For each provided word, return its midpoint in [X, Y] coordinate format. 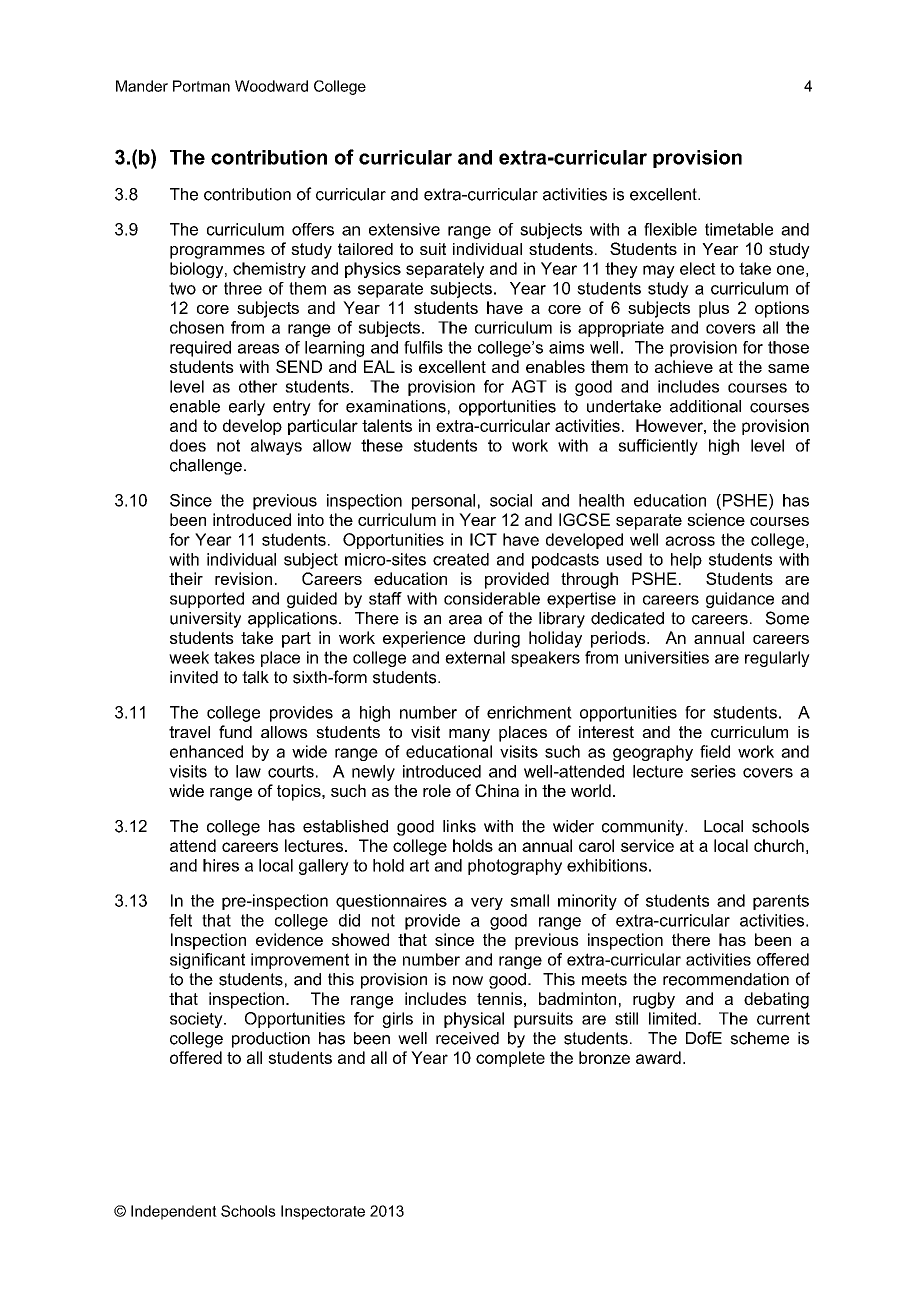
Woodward [271, 86]
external [475, 657]
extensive [404, 229]
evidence [289, 939]
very [487, 903]
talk [255, 677]
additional [705, 406]
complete [510, 1059]
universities [667, 657]
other [258, 386]
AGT [529, 386]
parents [781, 902]
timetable [739, 229]
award [658, 1057]
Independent [174, 1212]
